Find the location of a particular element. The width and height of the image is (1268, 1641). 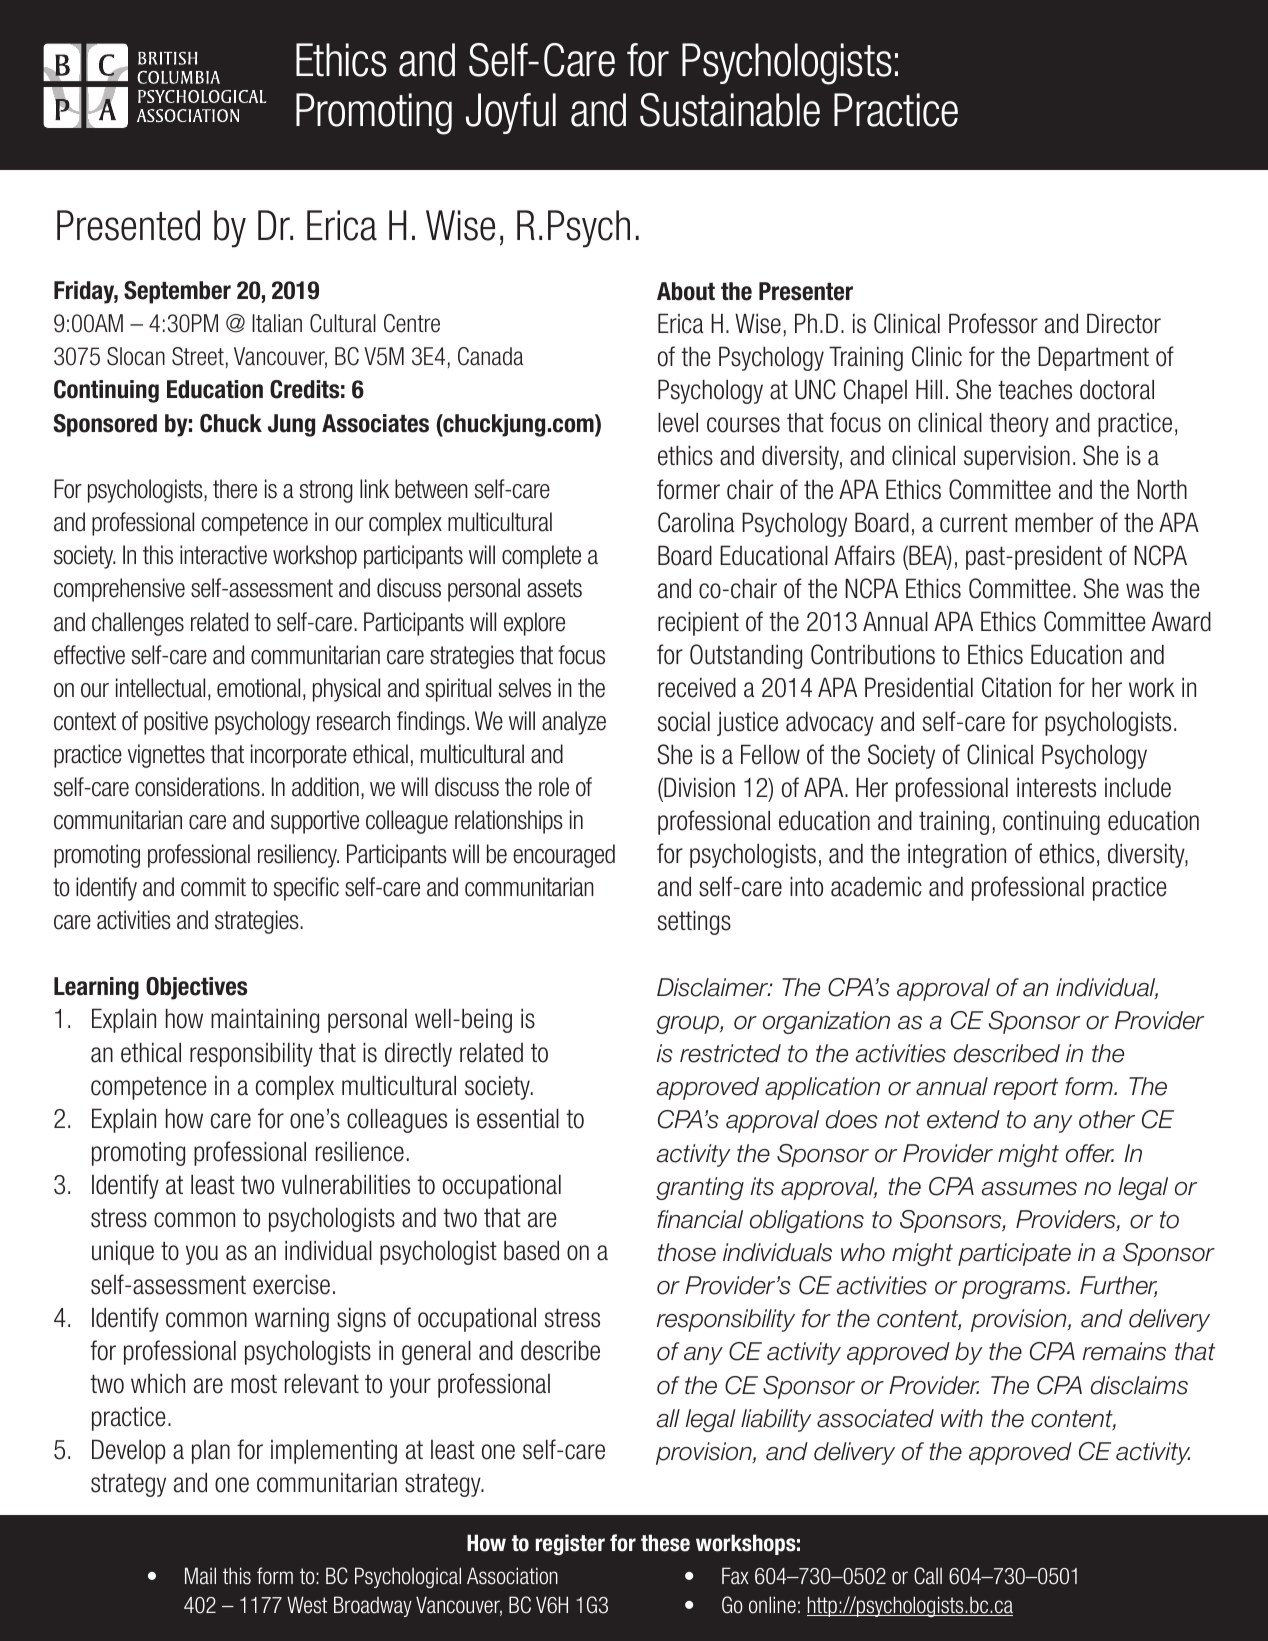

challenges is located at coordinates (138, 624).
